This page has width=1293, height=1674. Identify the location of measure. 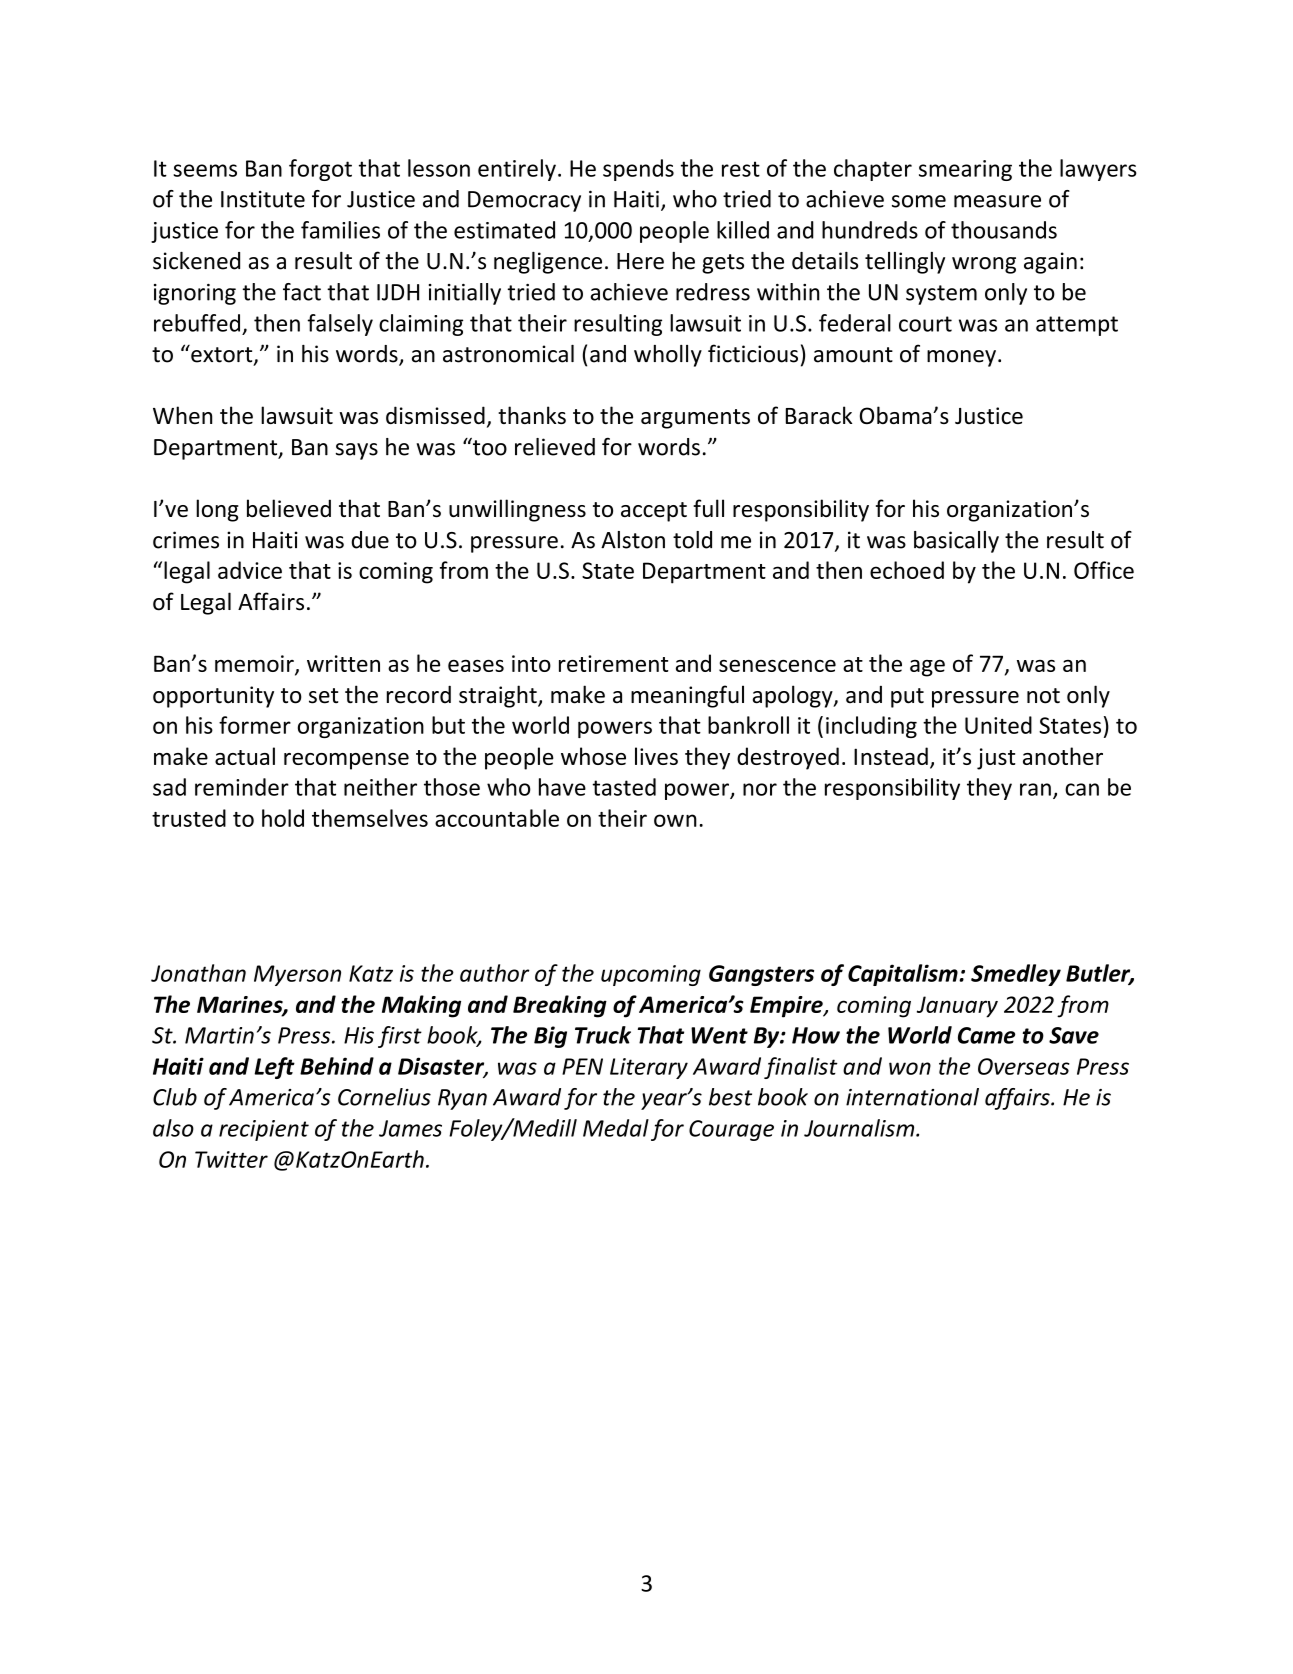
(997, 201).
